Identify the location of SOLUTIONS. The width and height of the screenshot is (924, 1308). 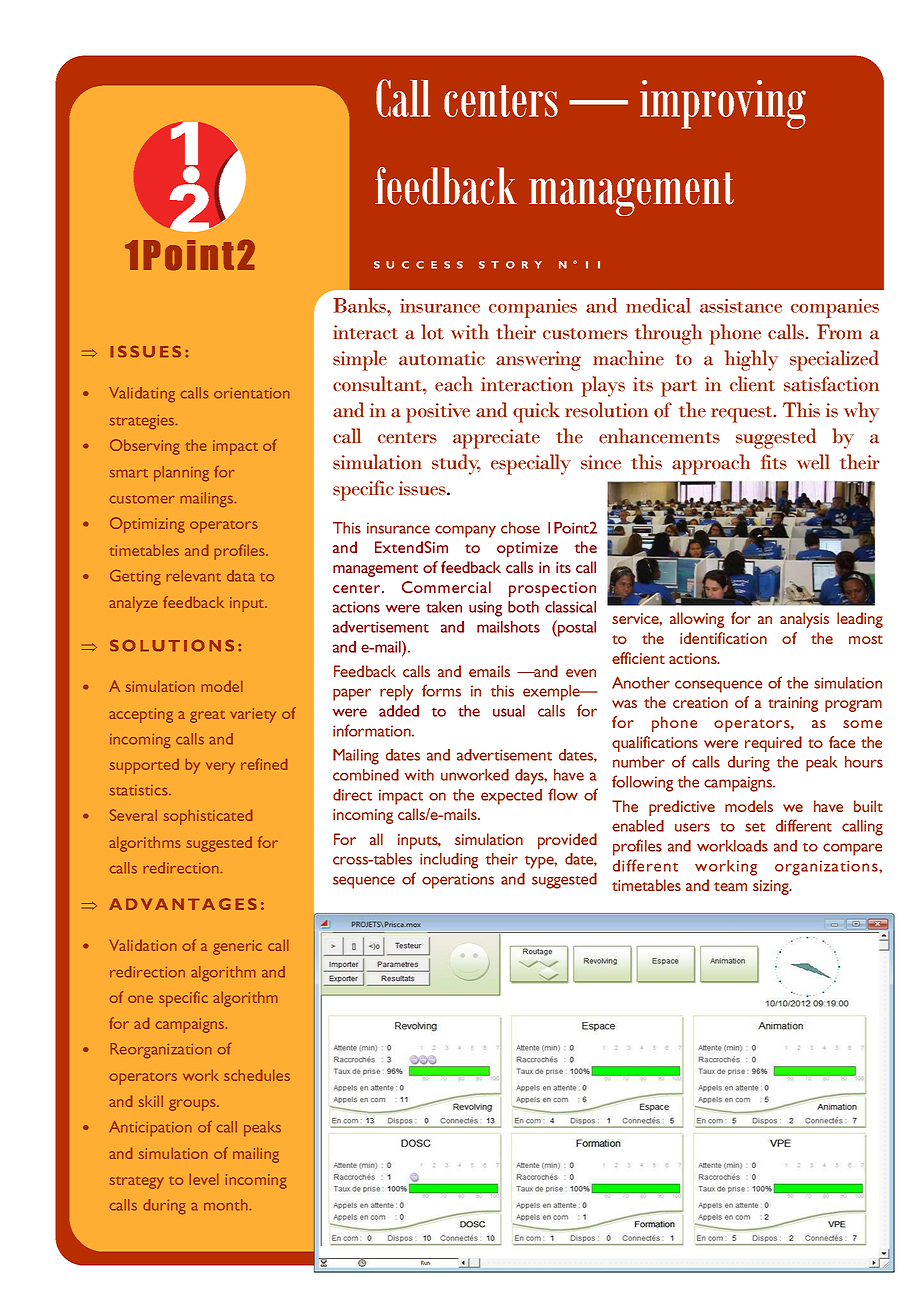
(172, 645).
